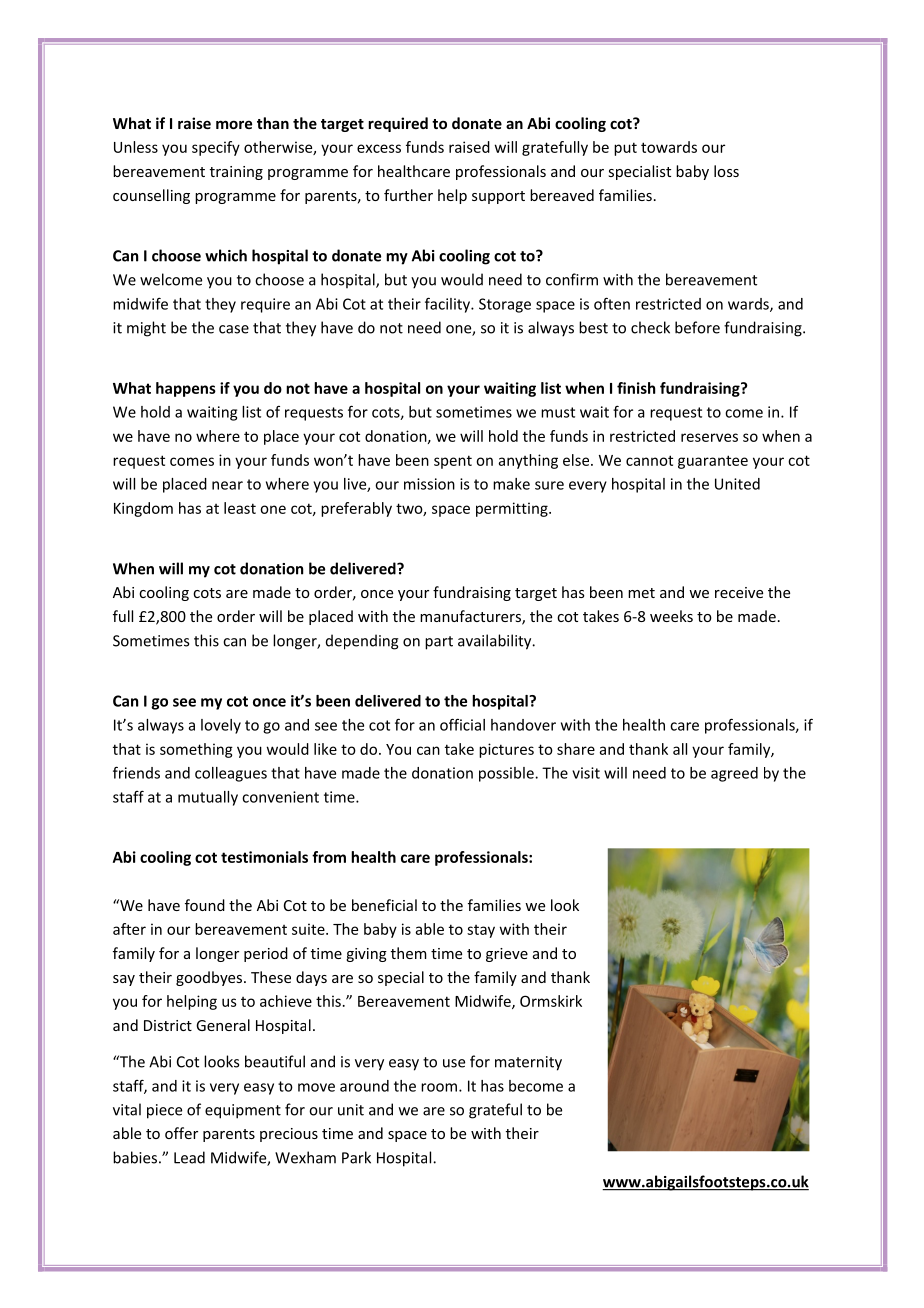 The image size is (924, 1308). What do you see at coordinates (625, 149) in the screenshot?
I see `put` at bounding box center [625, 149].
